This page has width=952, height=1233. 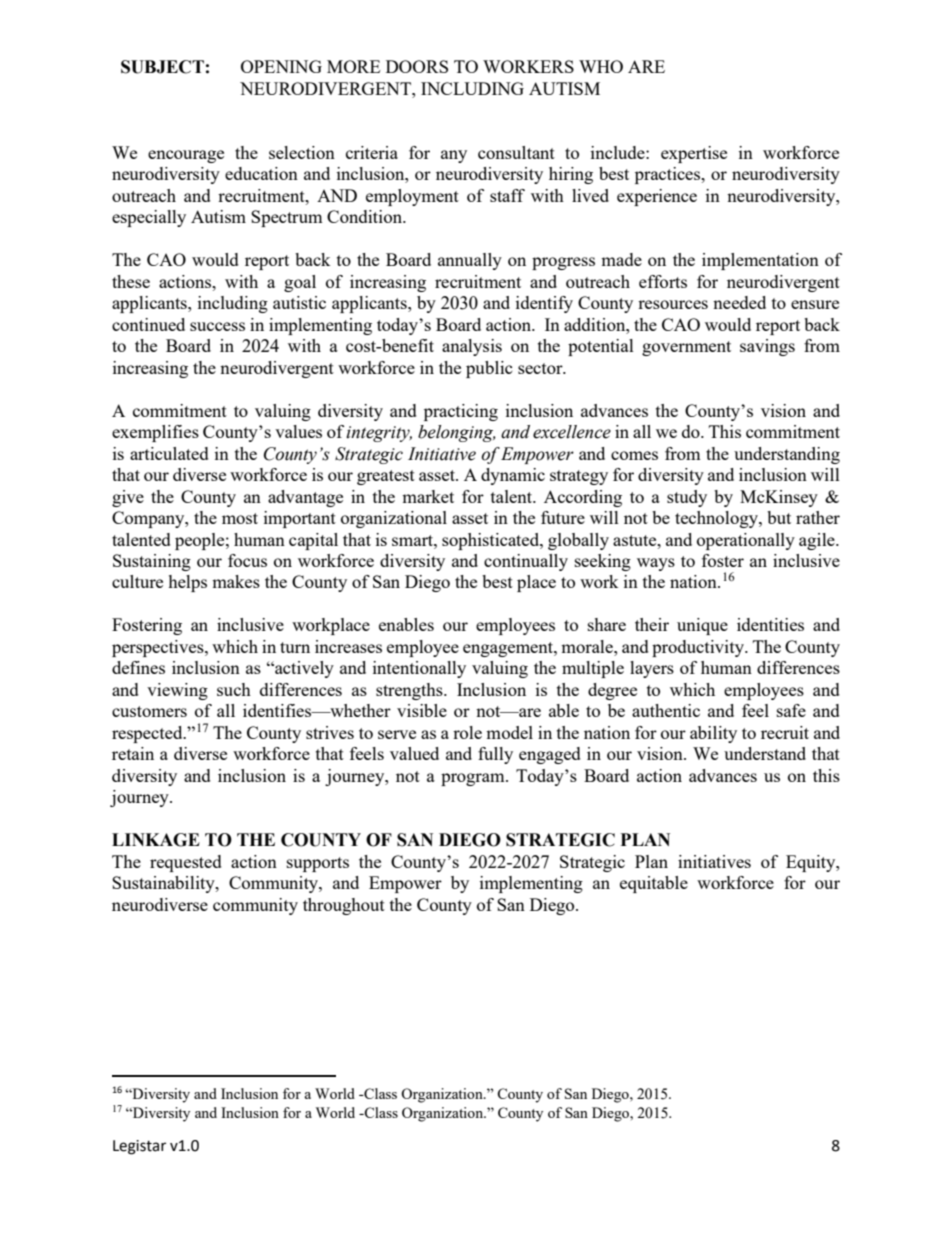 What do you see at coordinates (513, 476) in the page?
I see `dynamic` at bounding box center [513, 476].
